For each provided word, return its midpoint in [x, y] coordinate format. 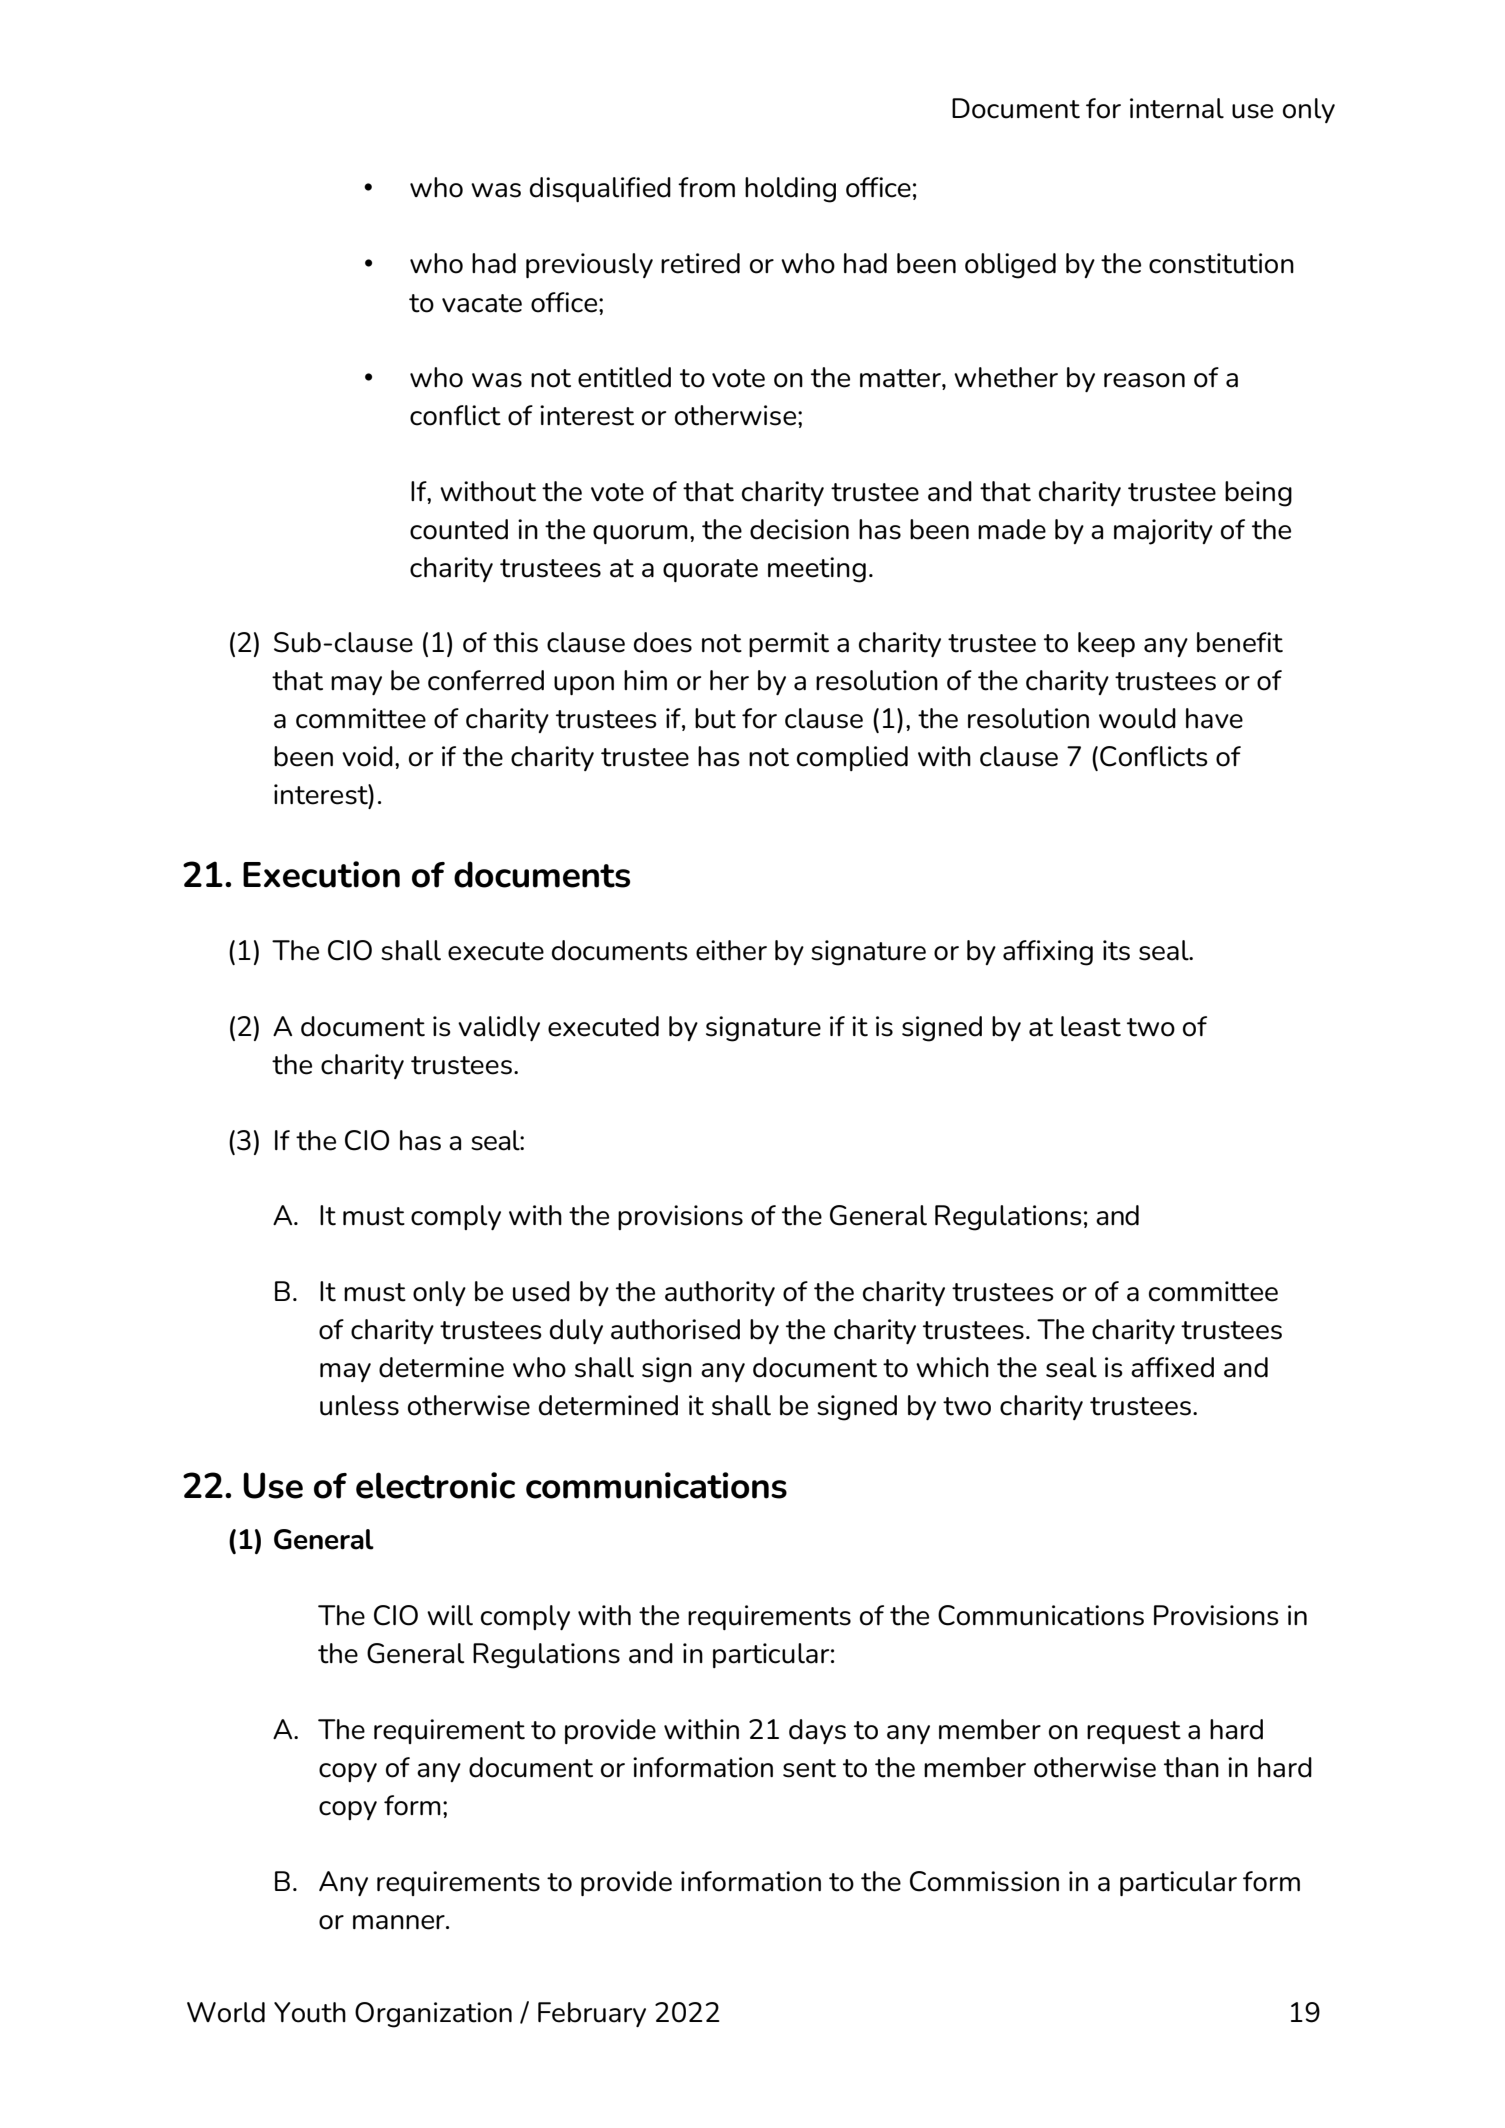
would [1137, 718]
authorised [675, 1329]
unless [359, 1405]
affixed [1172, 1367]
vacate [482, 303]
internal [1177, 108]
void [367, 756]
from [706, 187]
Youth [310, 2012]
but [715, 718]
